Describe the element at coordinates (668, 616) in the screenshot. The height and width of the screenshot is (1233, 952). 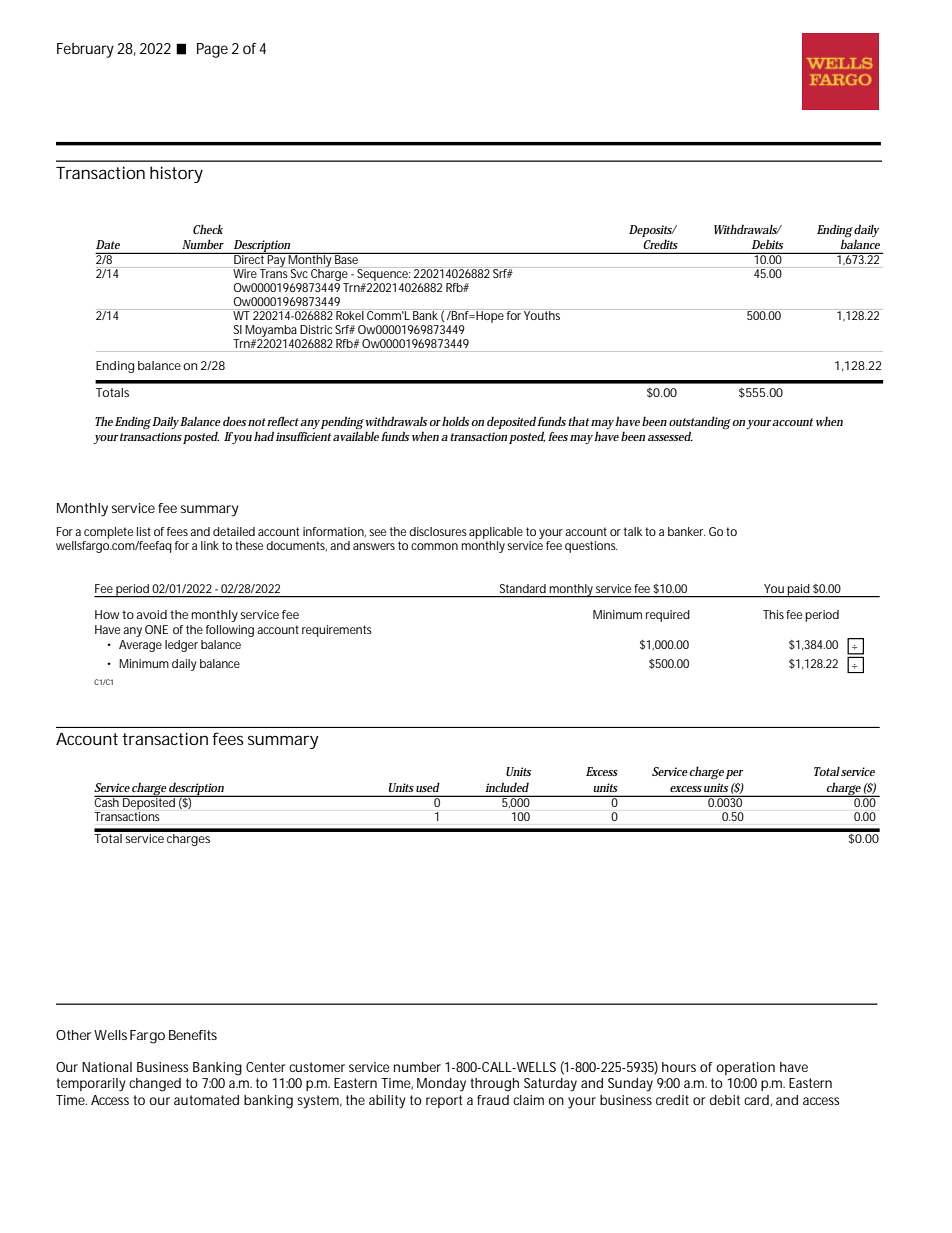
I see `required` at that location.
